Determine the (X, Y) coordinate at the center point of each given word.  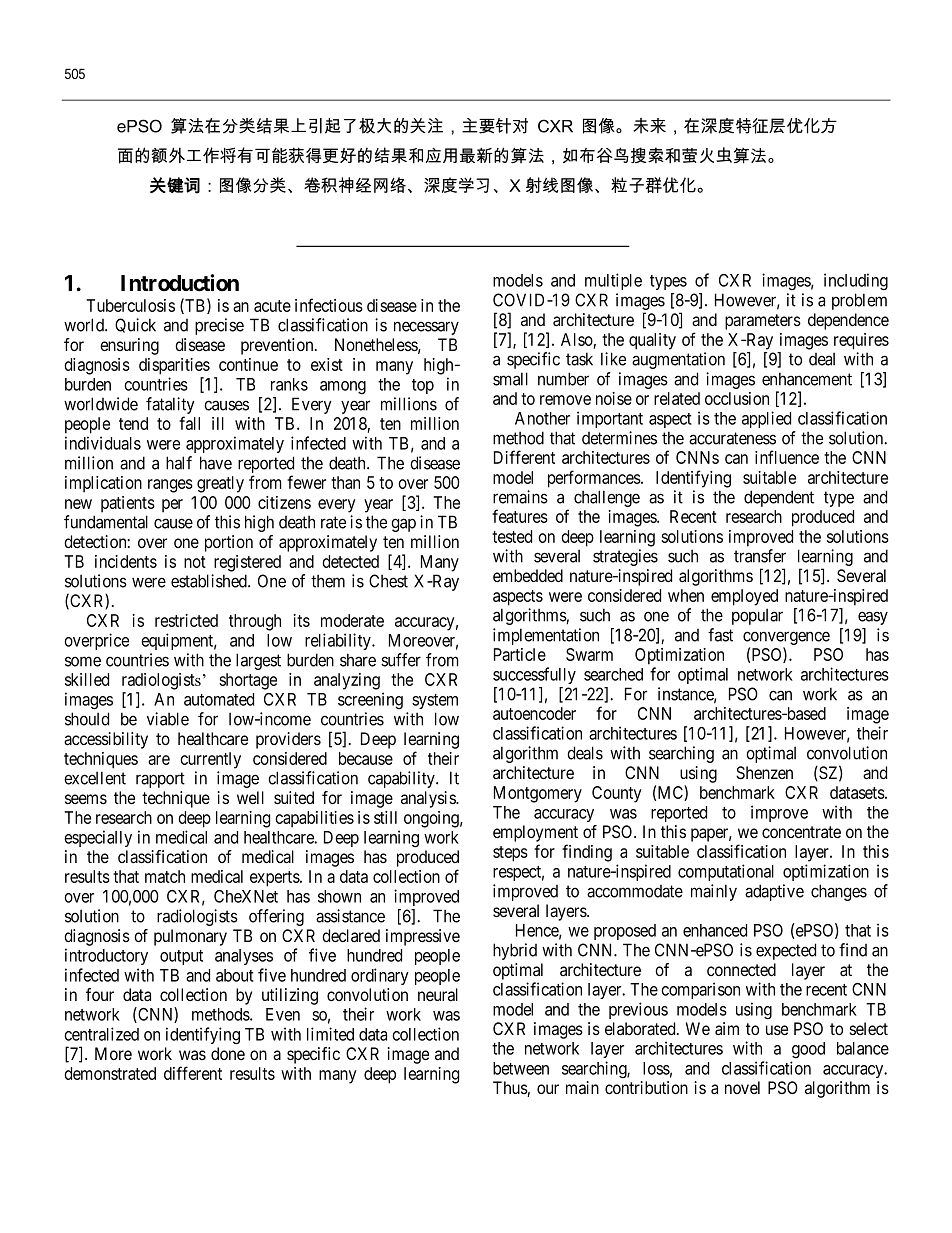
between (521, 1068)
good (808, 1050)
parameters (763, 322)
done (228, 1053)
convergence (786, 638)
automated (219, 699)
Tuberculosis (130, 305)
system (435, 701)
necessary (426, 328)
